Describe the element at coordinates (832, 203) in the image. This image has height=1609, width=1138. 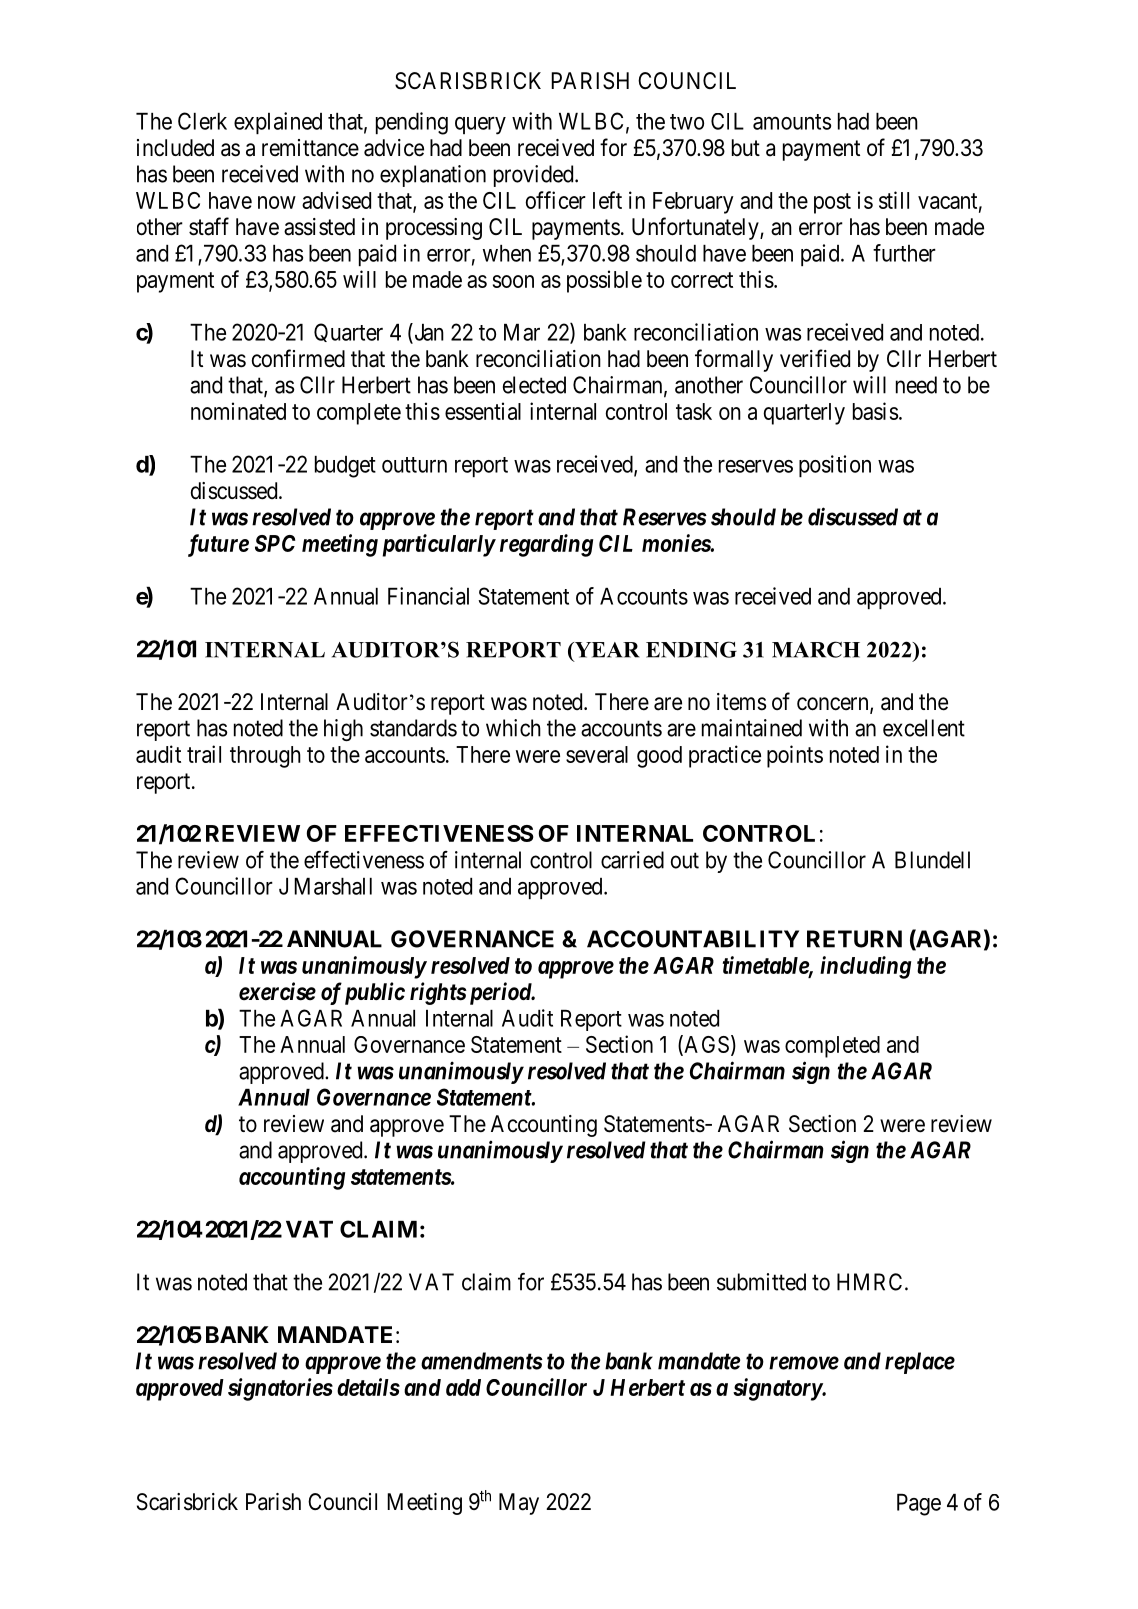
I see `post` at that location.
